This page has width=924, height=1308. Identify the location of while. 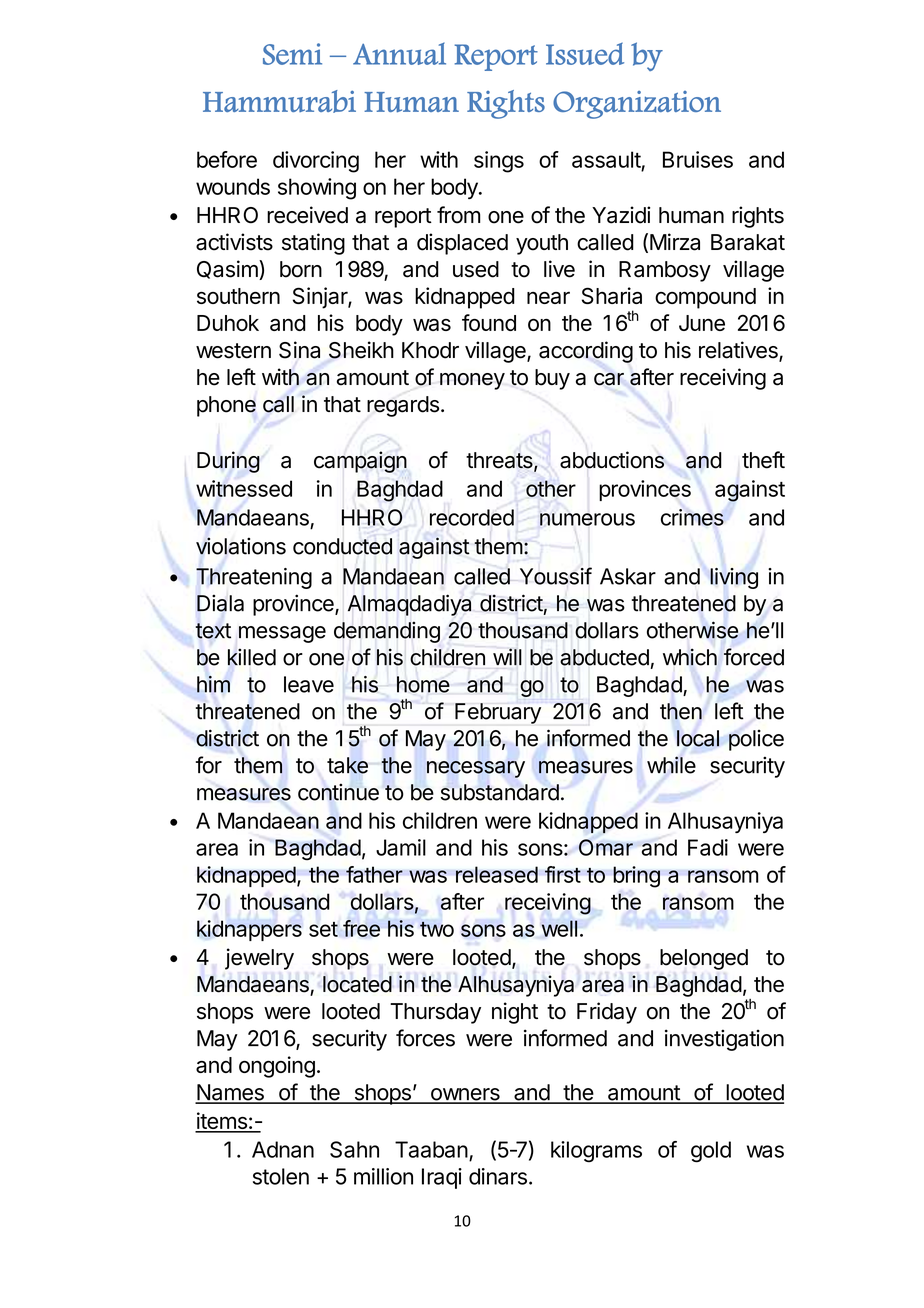
(671, 765).
